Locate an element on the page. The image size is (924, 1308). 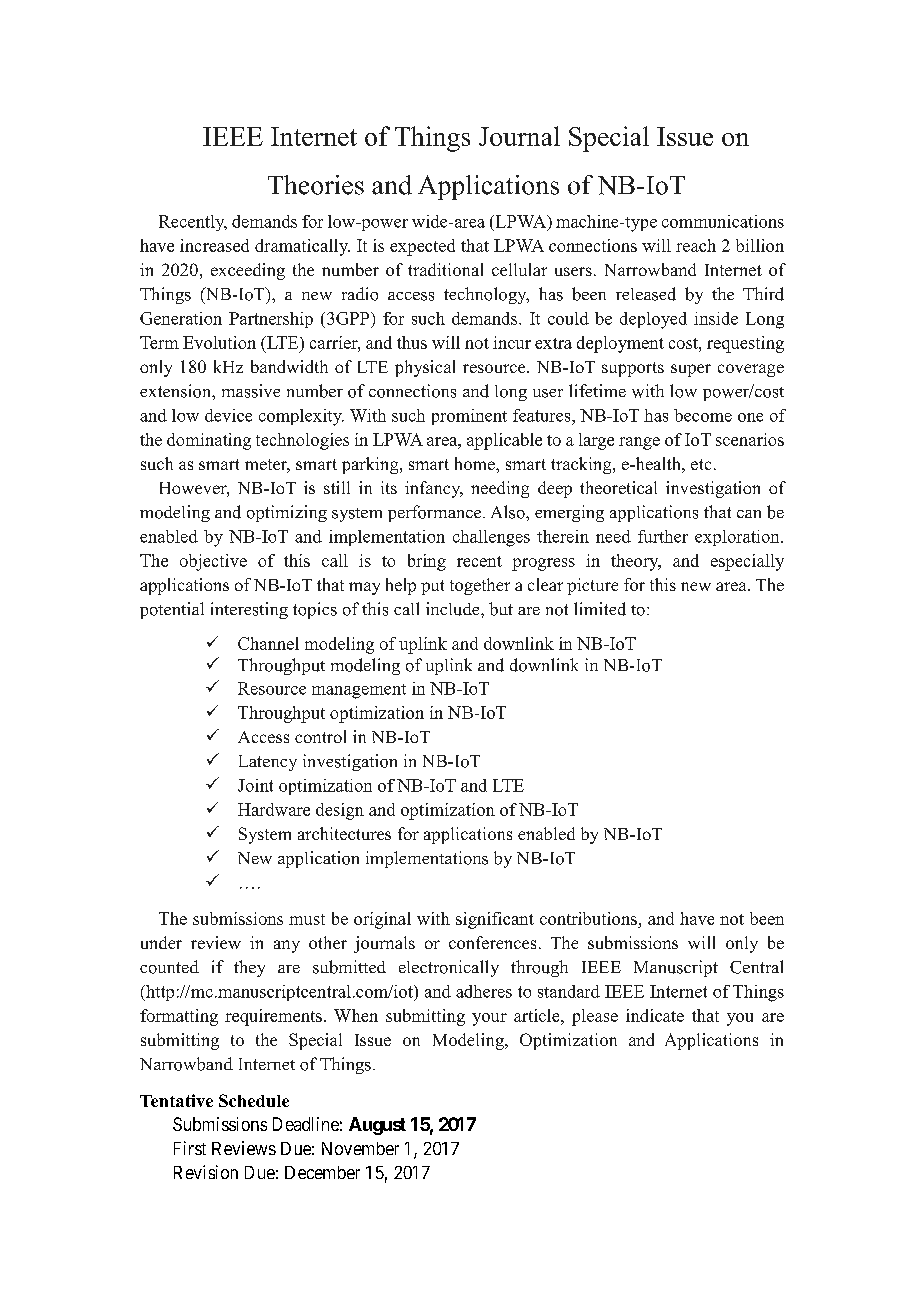
indicate is located at coordinates (655, 1015).
